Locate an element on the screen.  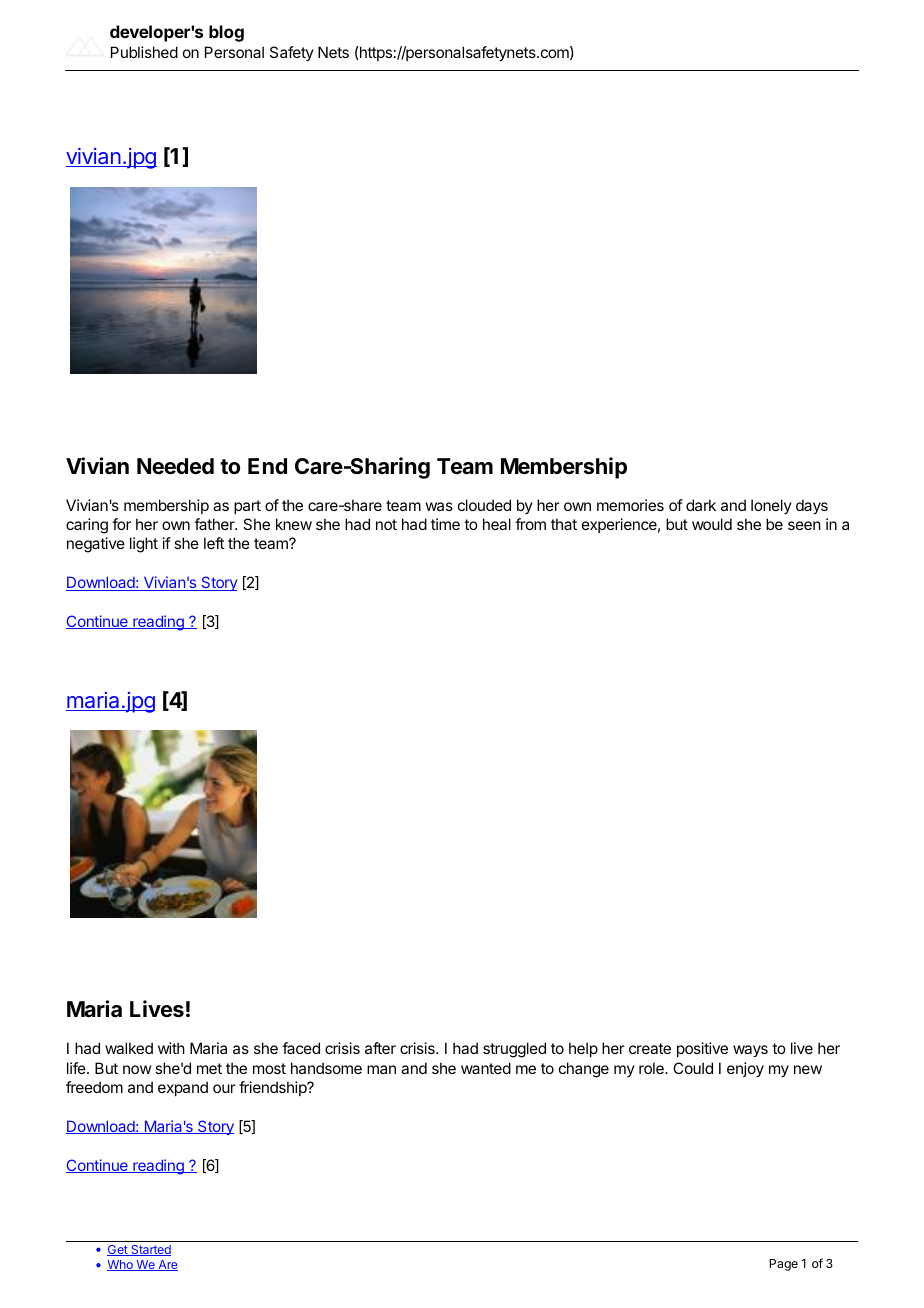
was is located at coordinates (439, 506).
